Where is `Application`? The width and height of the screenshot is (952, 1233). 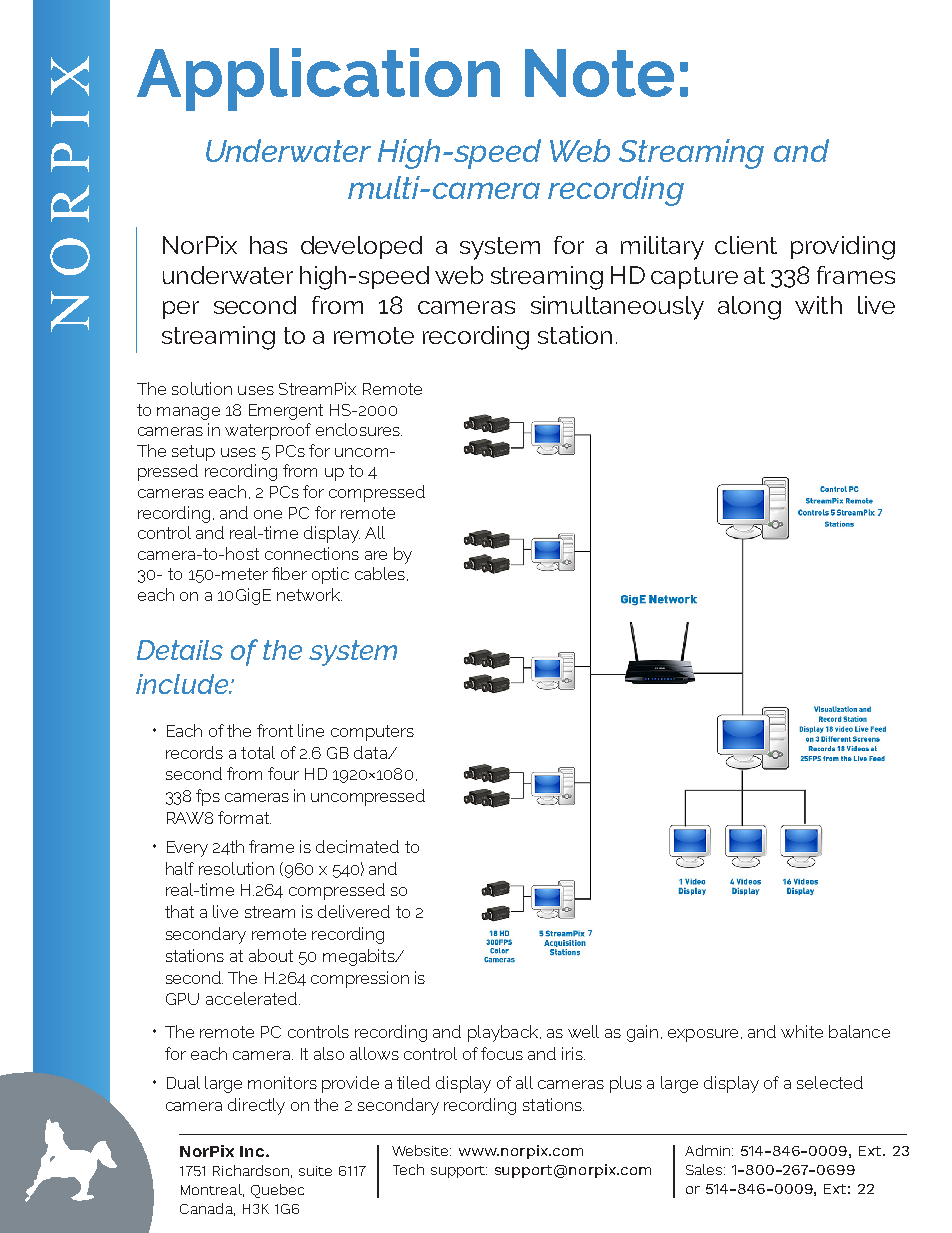
Application is located at coordinates (318, 79).
